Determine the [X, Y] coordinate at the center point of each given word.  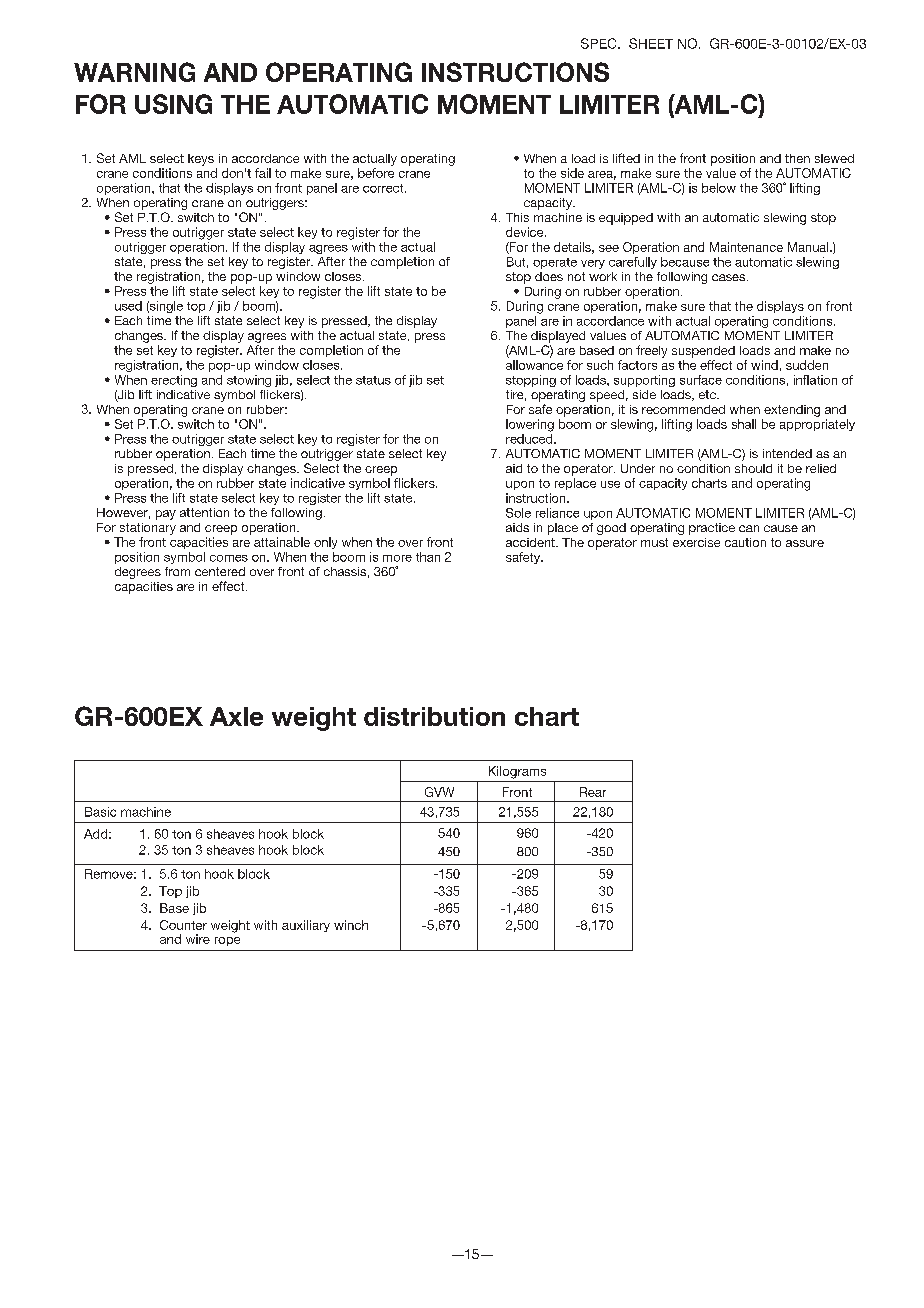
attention [204, 512]
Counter [183, 925]
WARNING [134, 72]
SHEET [651, 43]
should [753, 468]
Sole [518, 513]
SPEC [600, 43]
